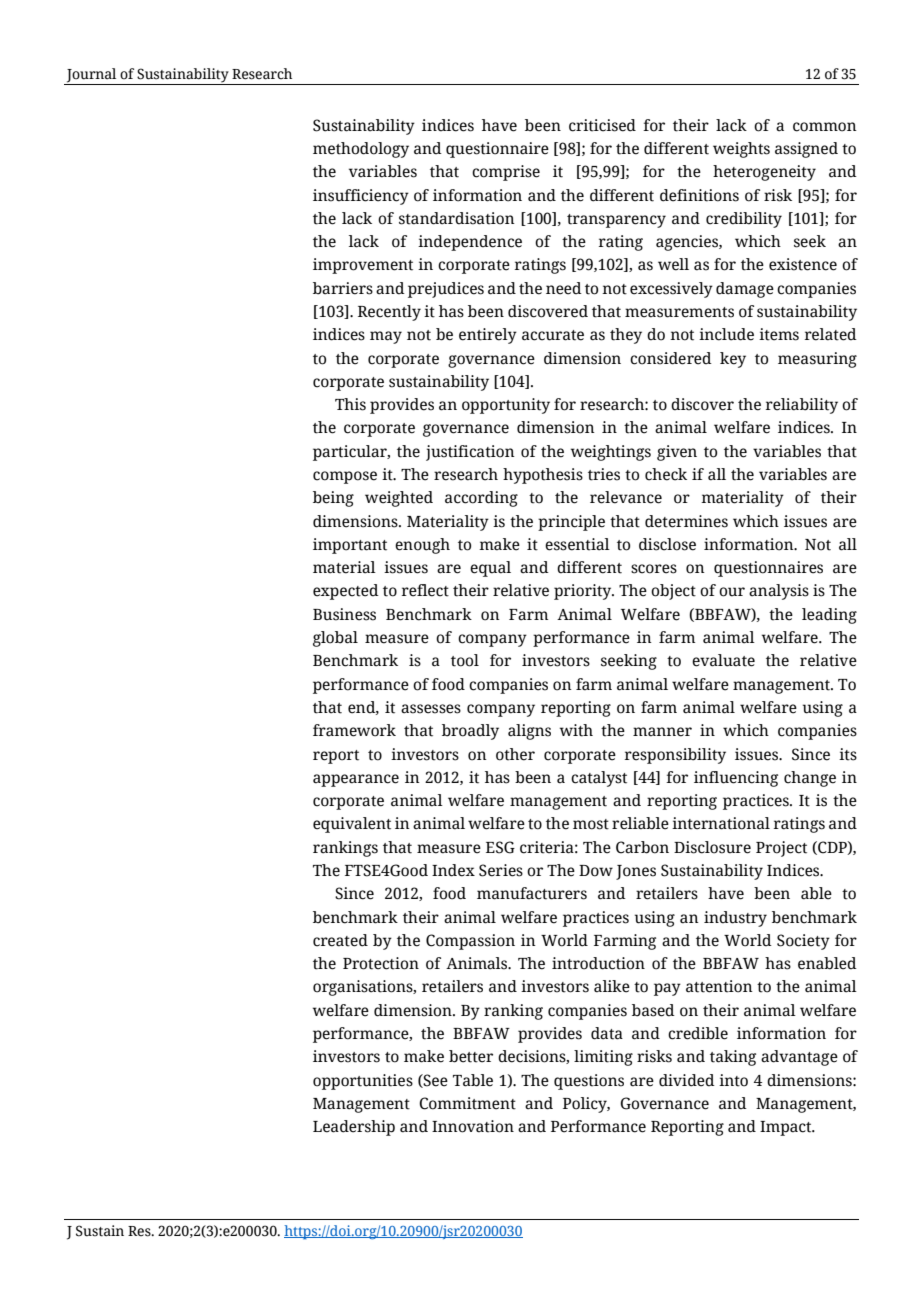  Describe the element at coordinates (779, 592) in the document. I see `analysis` at that location.
